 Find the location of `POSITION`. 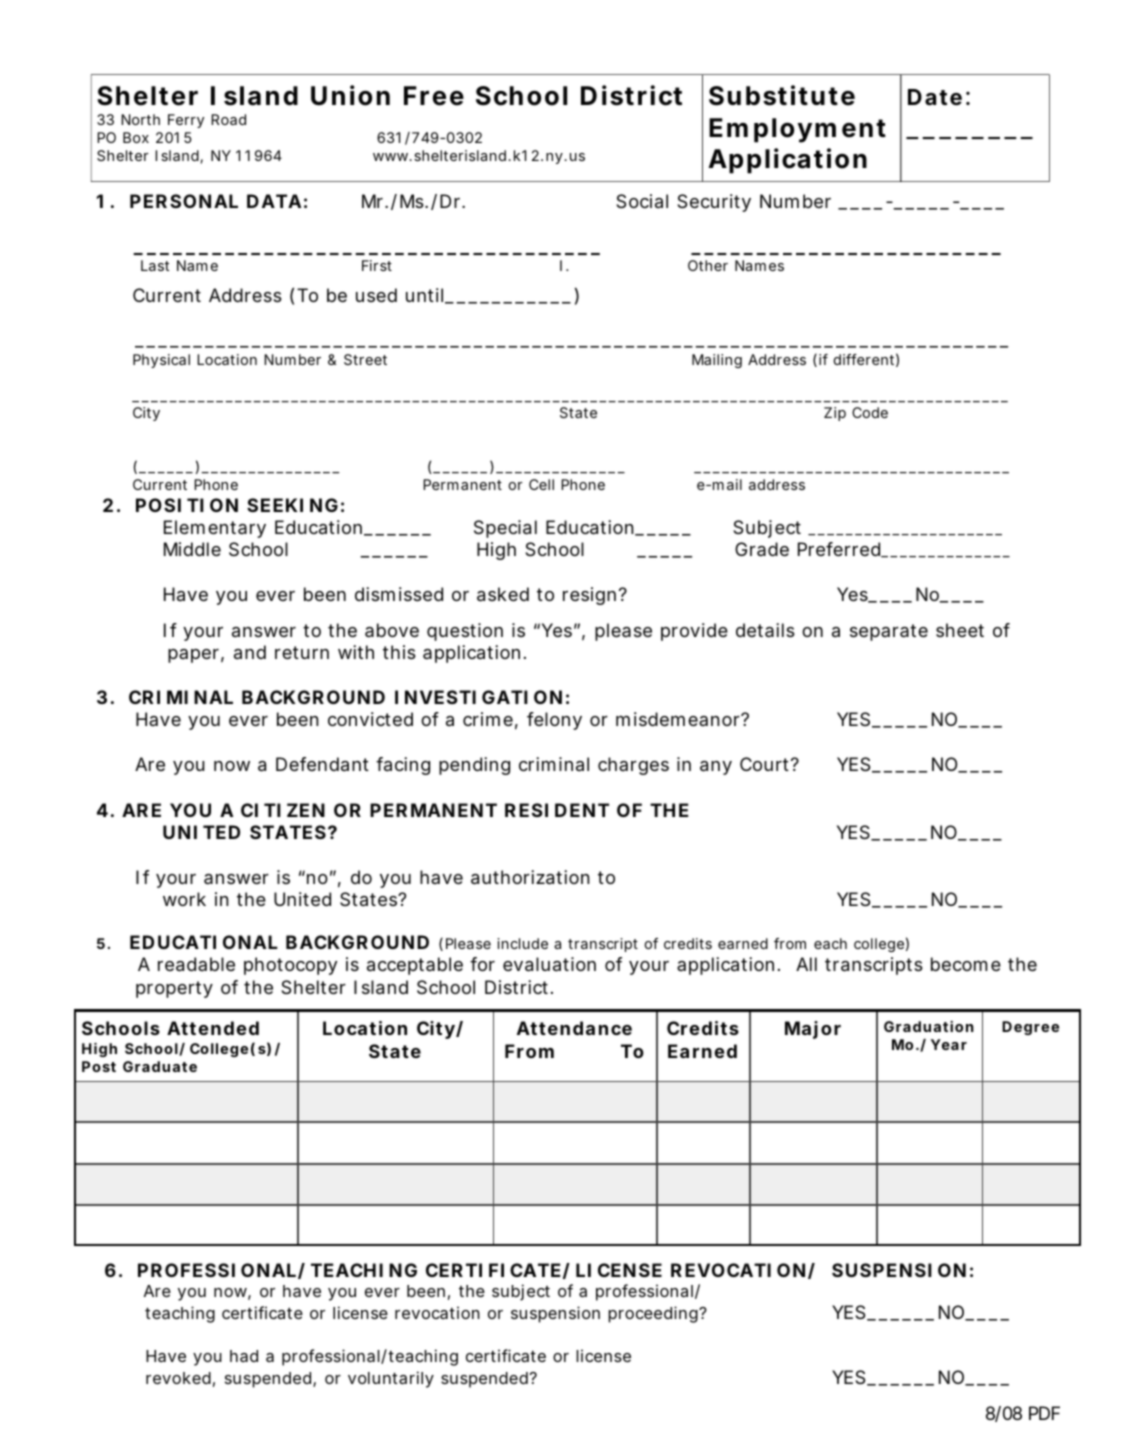

POSITION is located at coordinates (187, 505).
